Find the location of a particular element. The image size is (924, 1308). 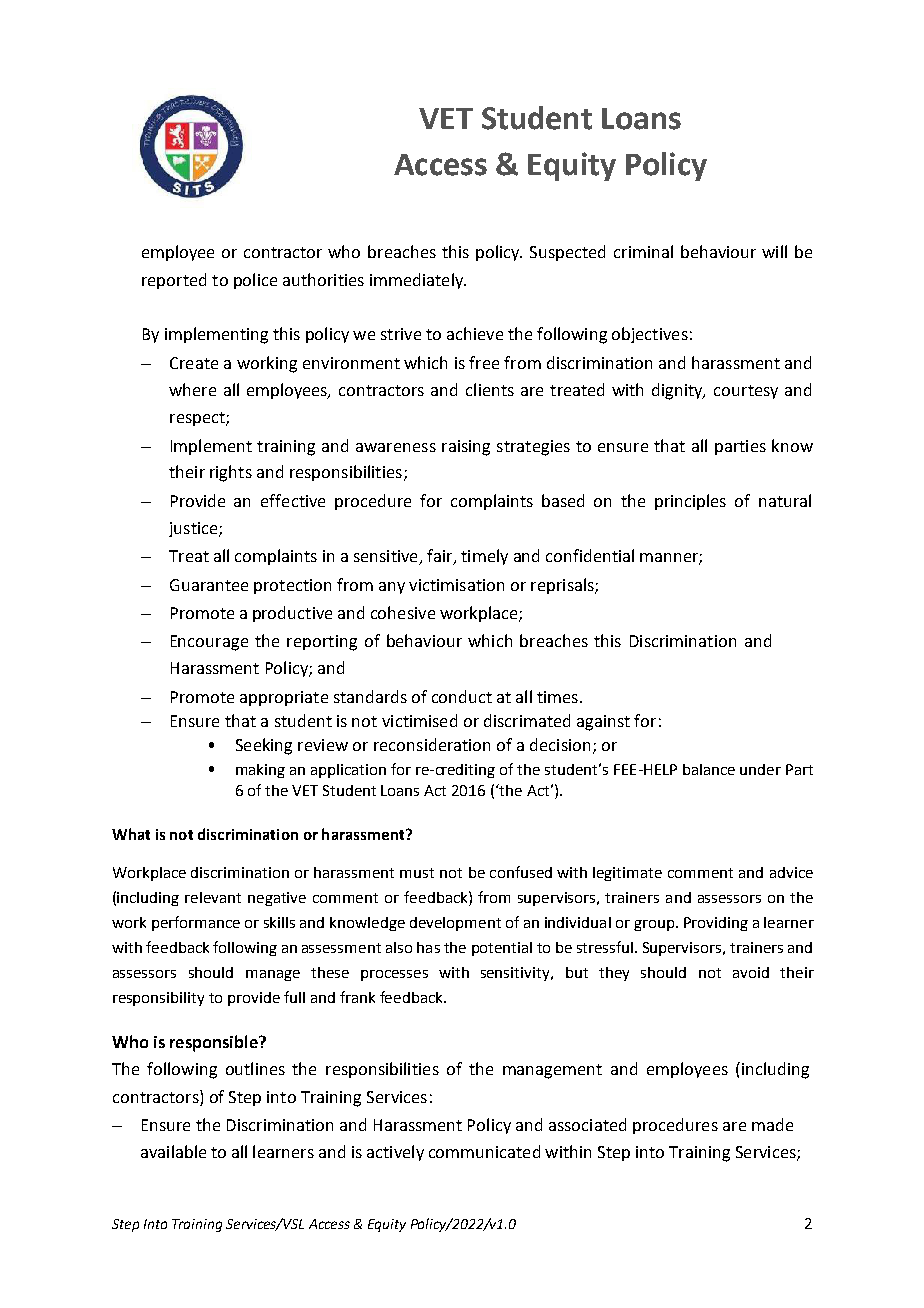

made is located at coordinates (772, 1124).
